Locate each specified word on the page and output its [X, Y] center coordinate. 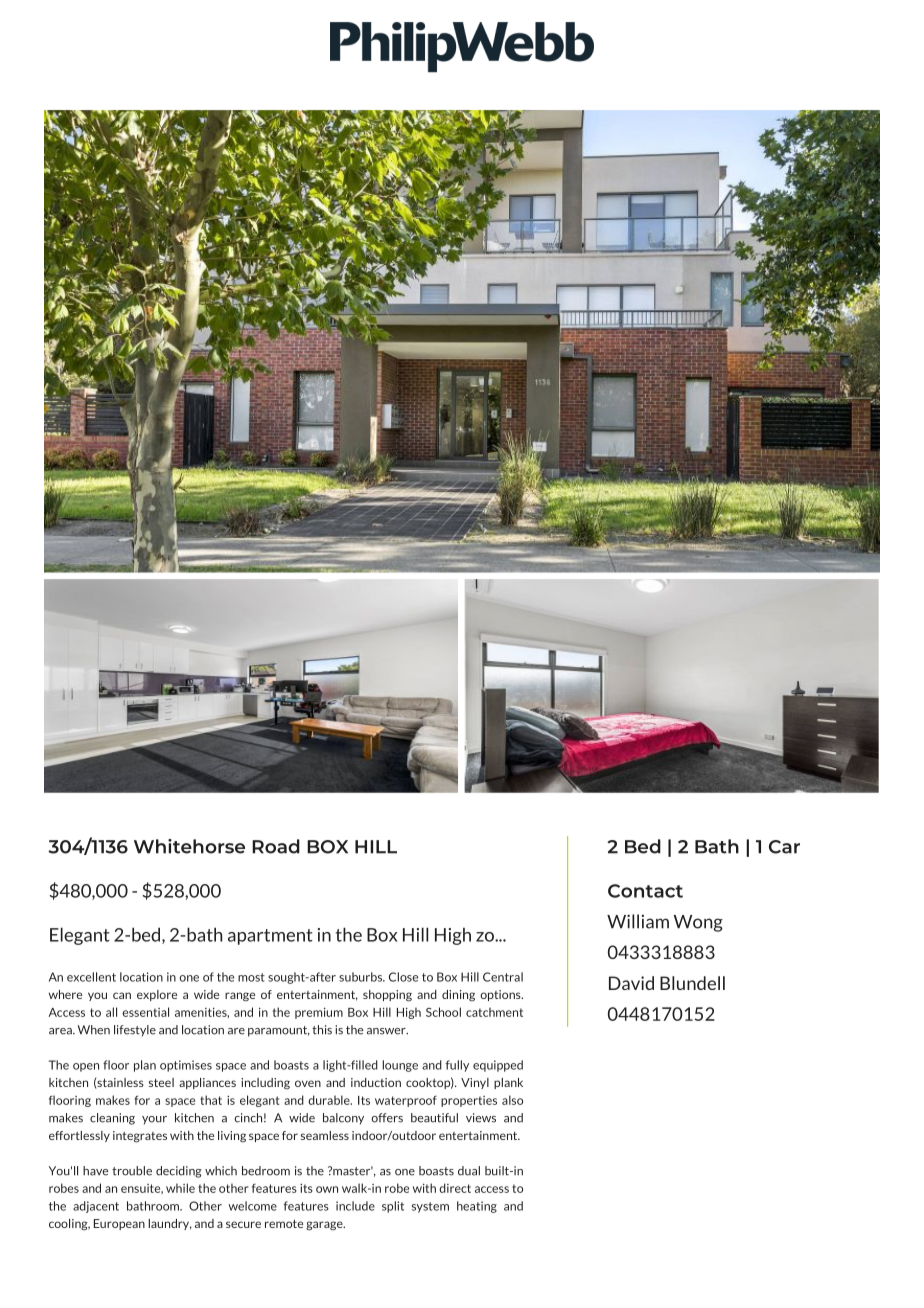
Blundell [692, 983]
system [430, 1207]
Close [403, 977]
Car [784, 847]
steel [161, 1082]
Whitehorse [189, 846]
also [512, 1100]
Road [276, 846]
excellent [91, 977]
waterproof [406, 1101]
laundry [170, 1224]
